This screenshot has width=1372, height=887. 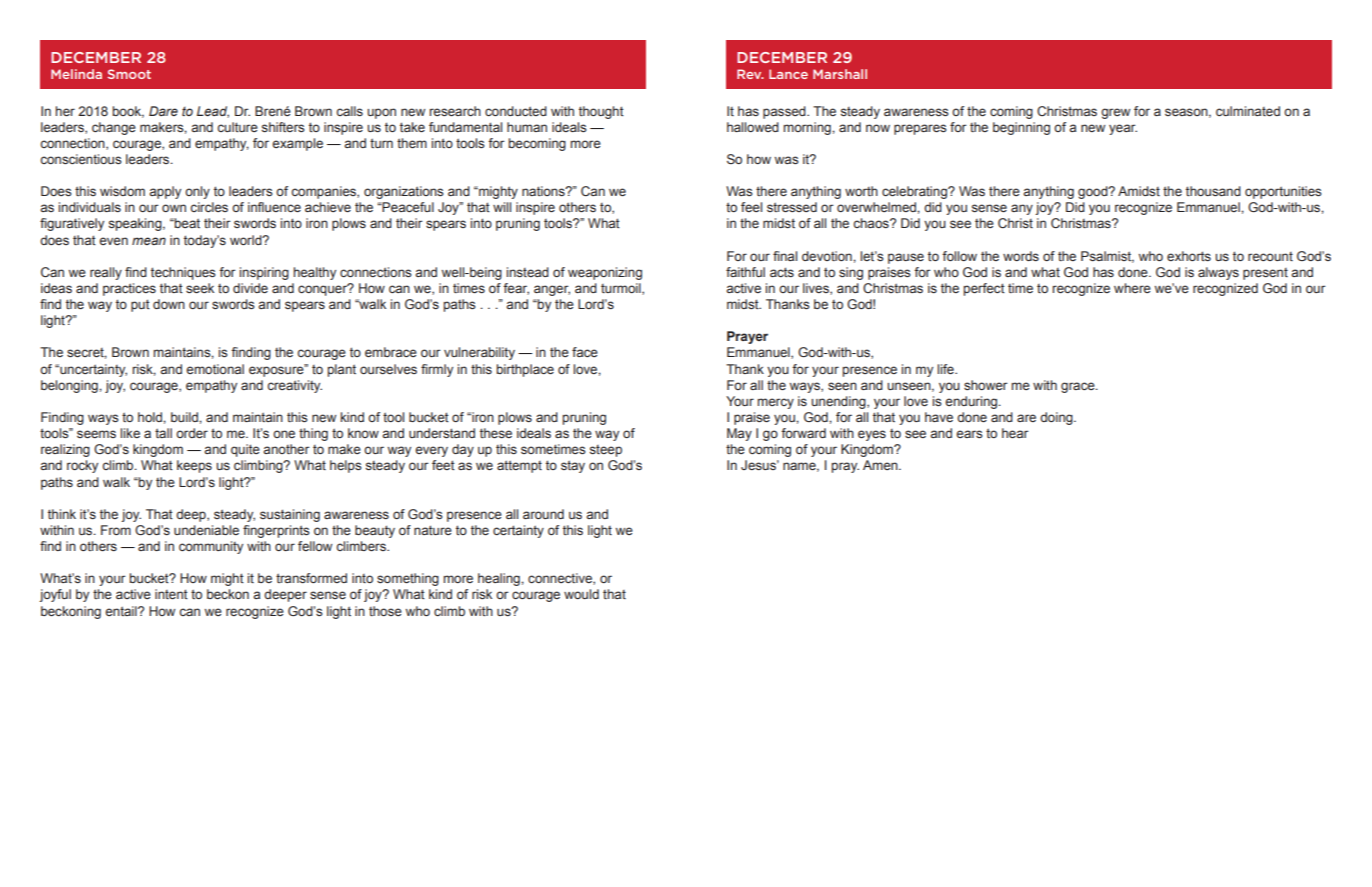 What do you see at coordinates (215, 369) in the screenshot?
I see `emotional` at bounding box center [215, 369].
